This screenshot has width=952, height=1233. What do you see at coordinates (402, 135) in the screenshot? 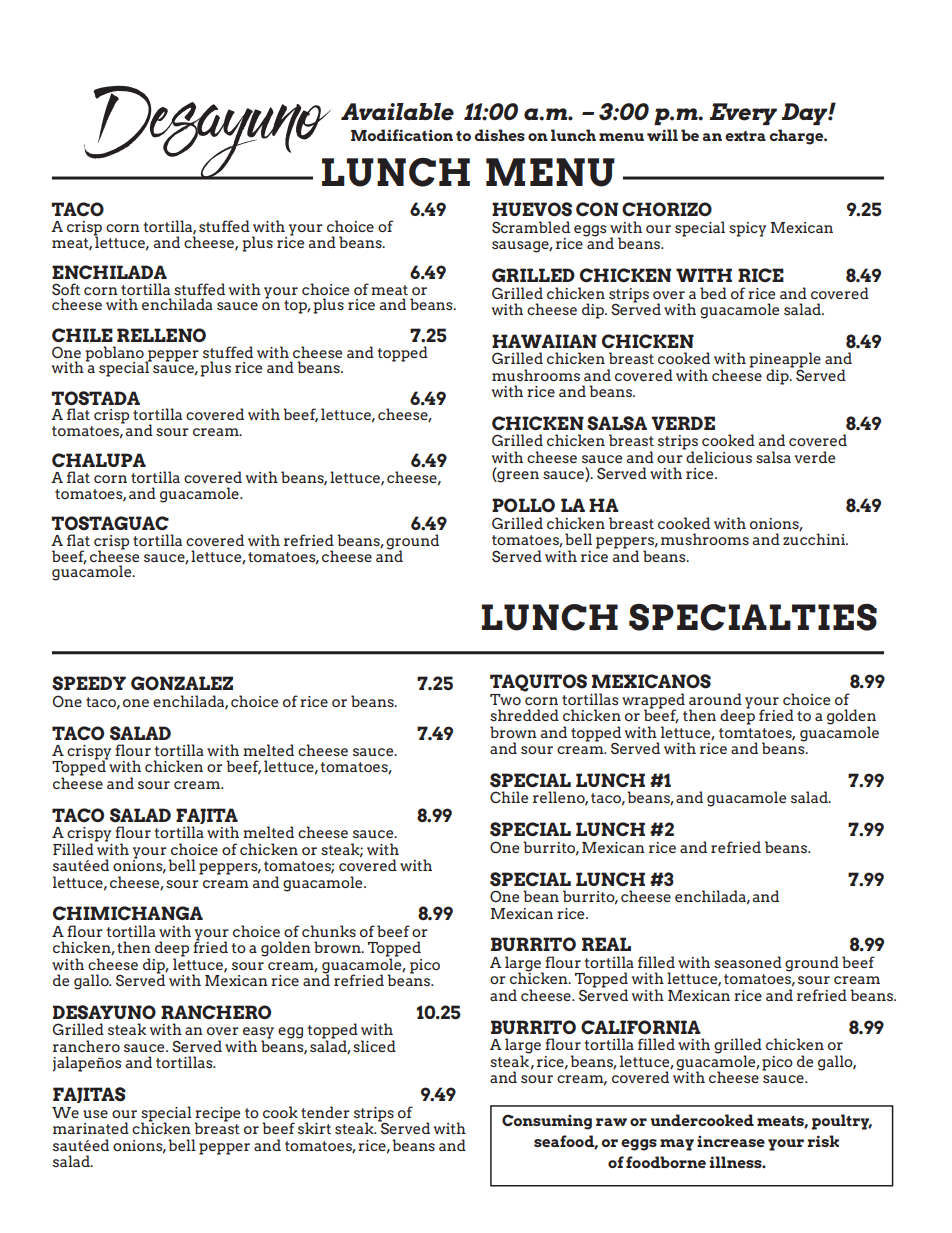
I see `Modification` at bounding box center [402, 135].
